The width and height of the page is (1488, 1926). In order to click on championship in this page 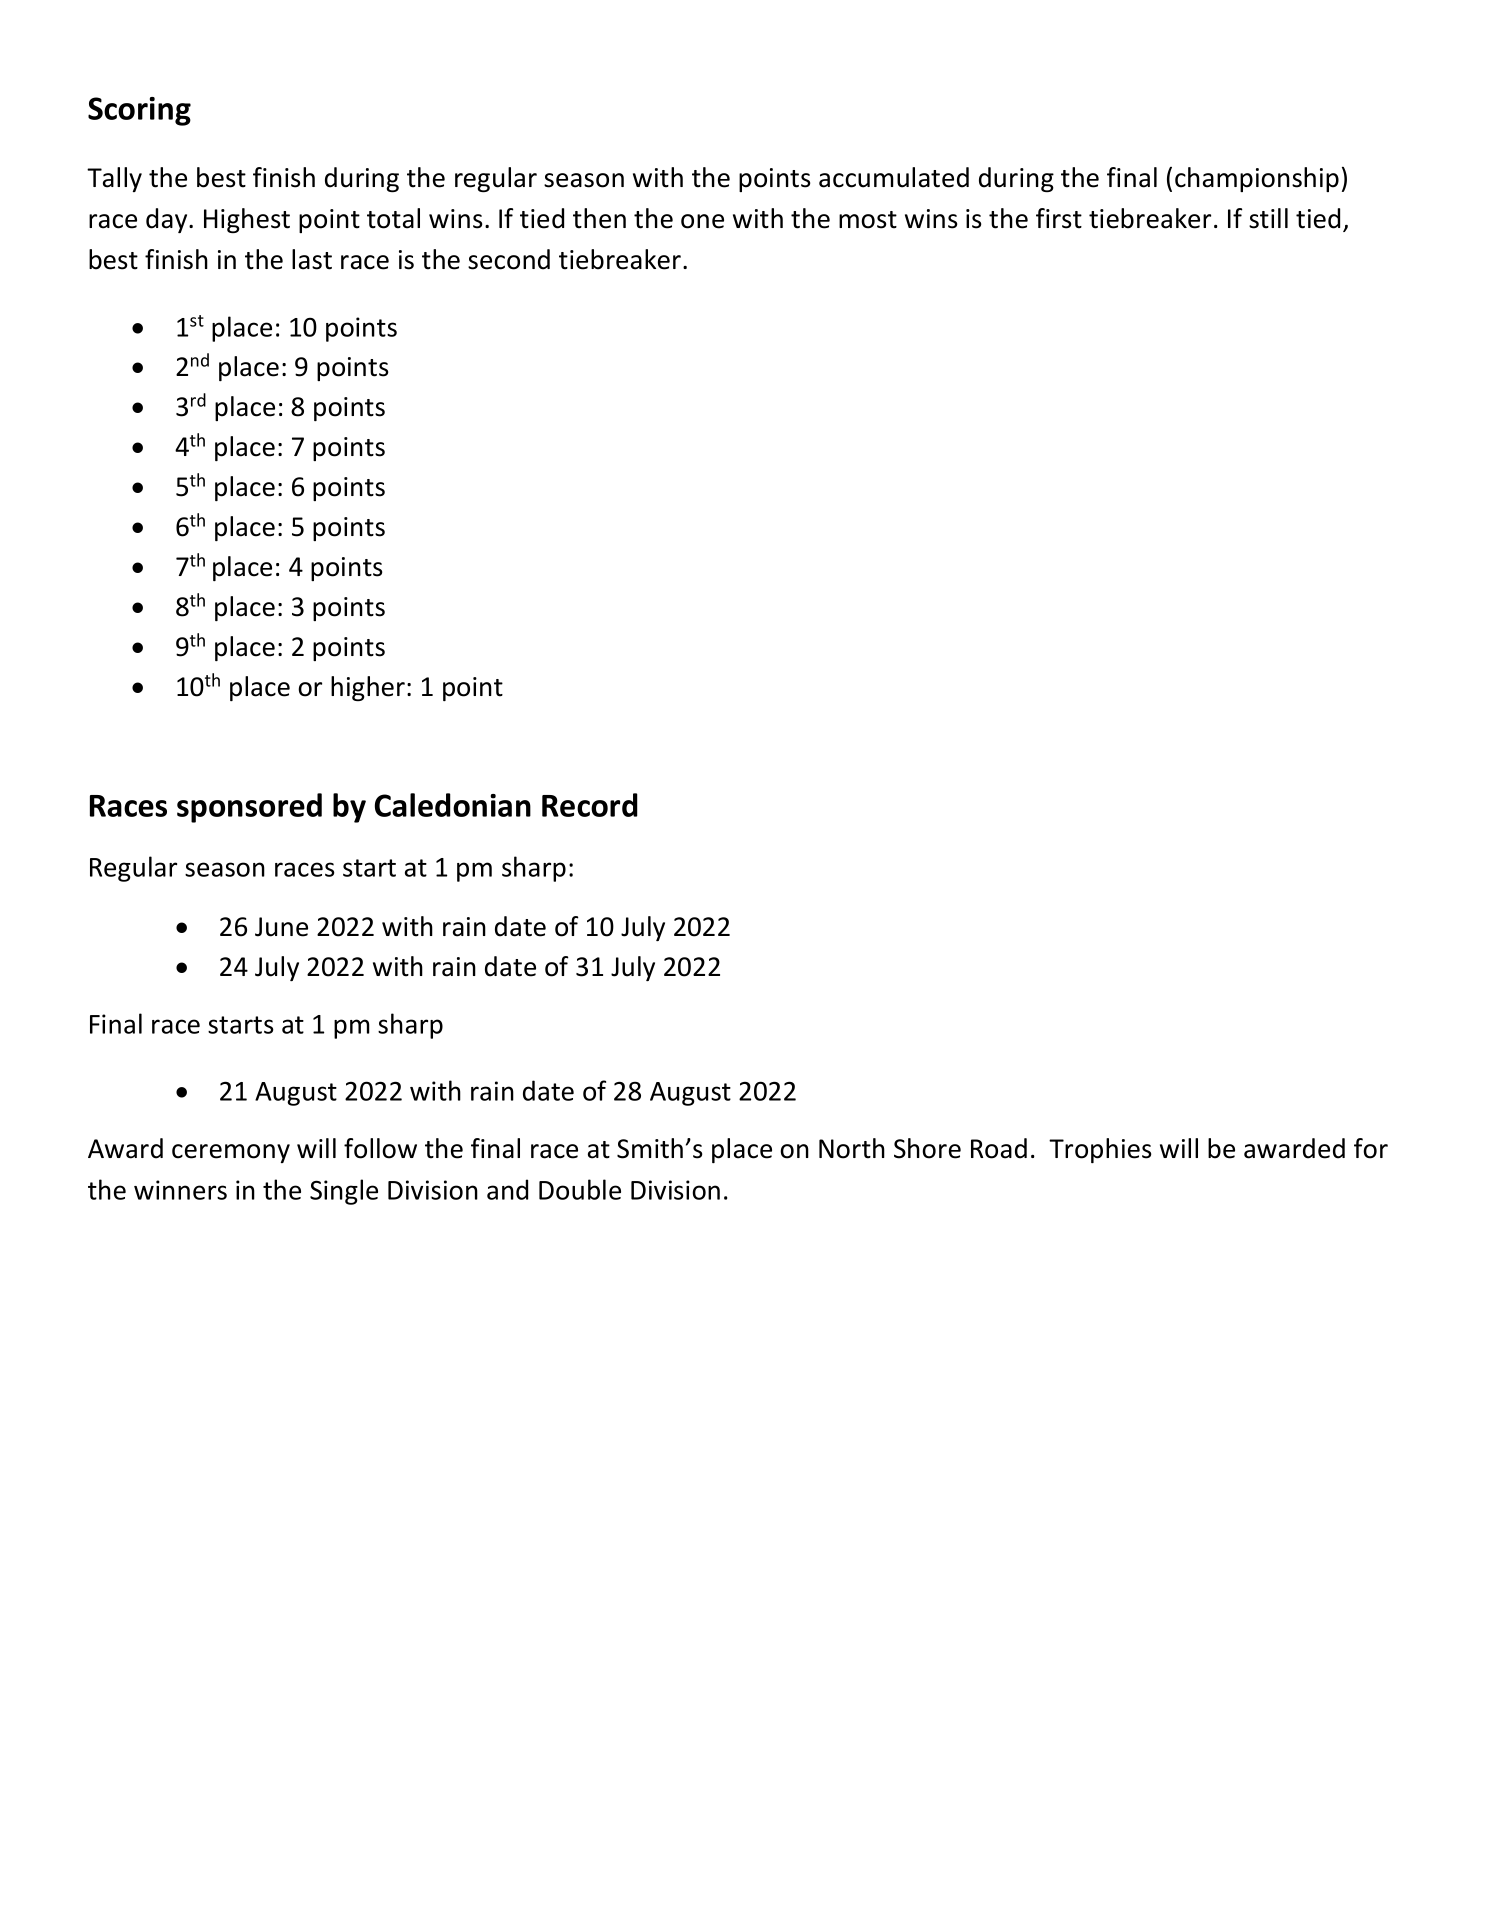, I will do `click(1257, 179)`.
